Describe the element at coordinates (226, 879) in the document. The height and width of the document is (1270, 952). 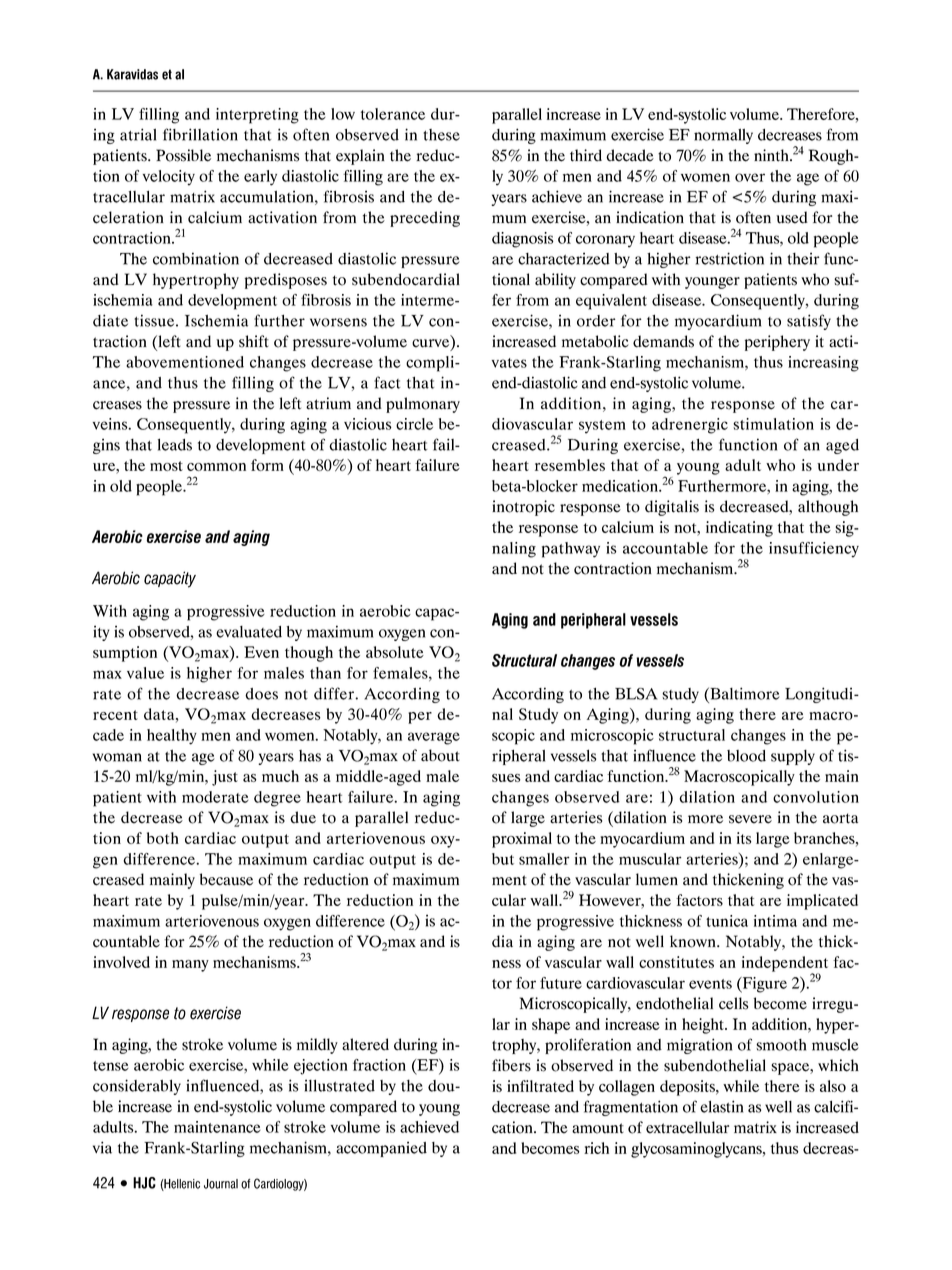
I see `because` at that location.
